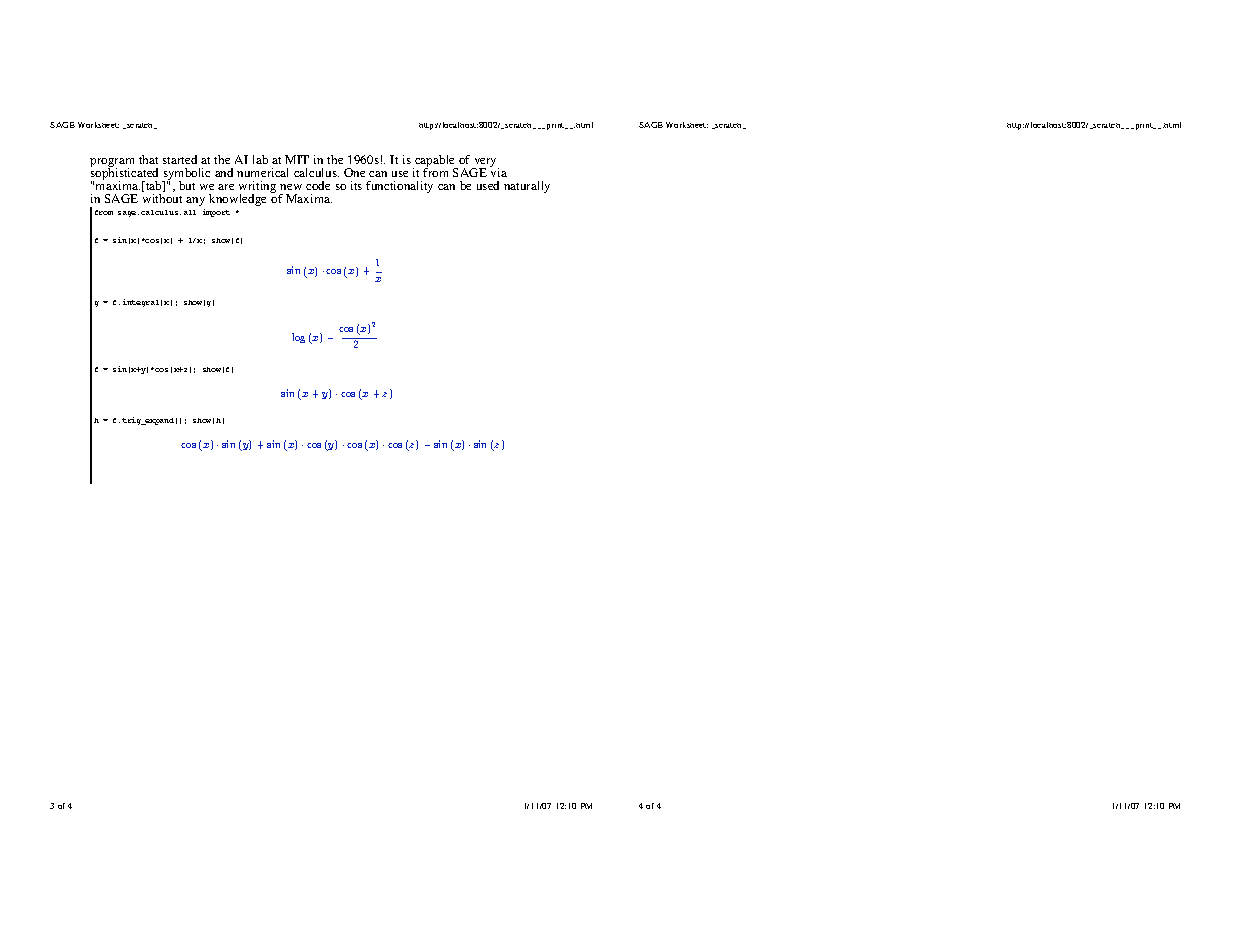 This image has width=1233, height=952. What do you see at coordinates (485, 164) in the image?
I see `very` at bounding box center [485, 164].
